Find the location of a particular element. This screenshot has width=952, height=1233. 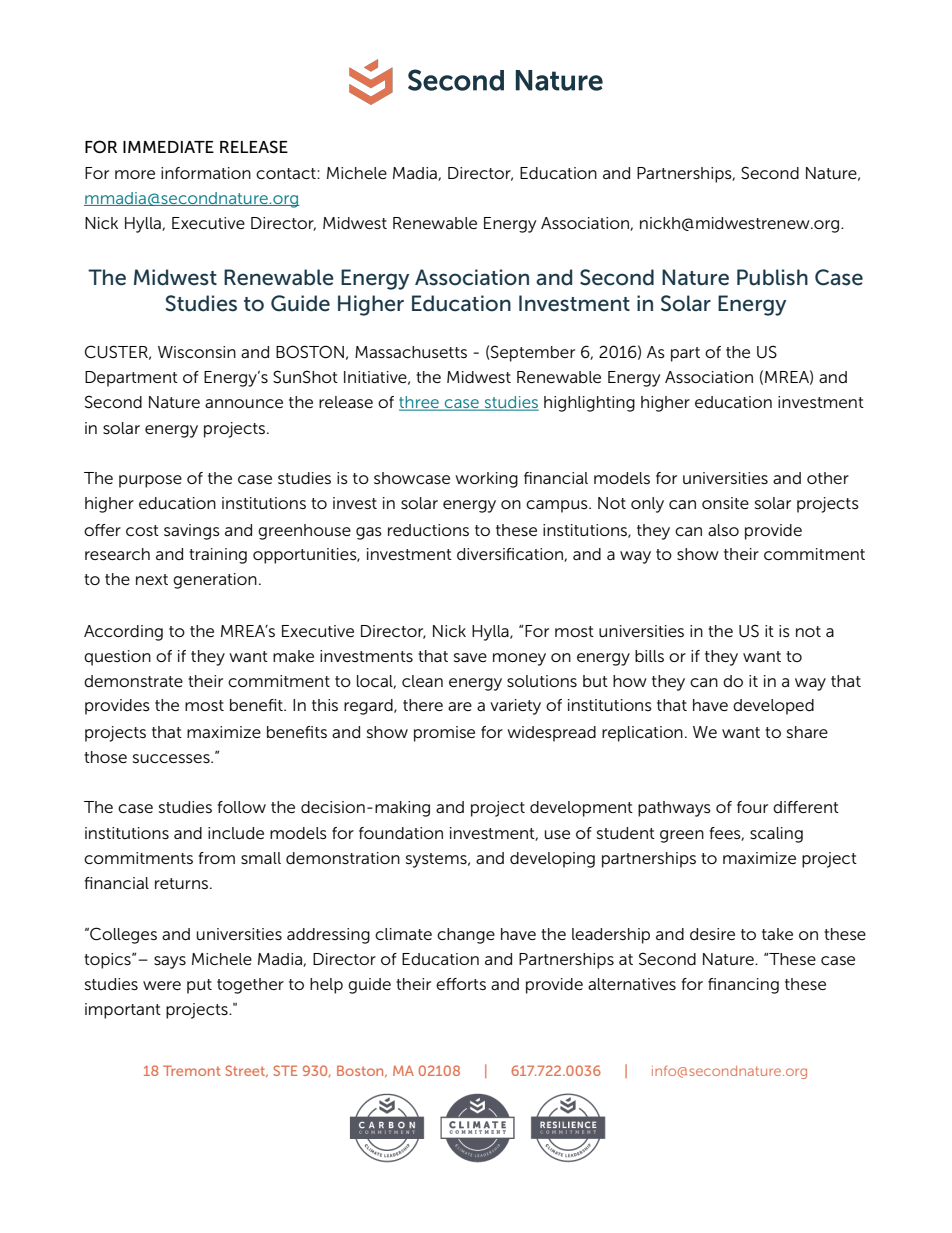

highlighting is located at coordinates (589, 404).
